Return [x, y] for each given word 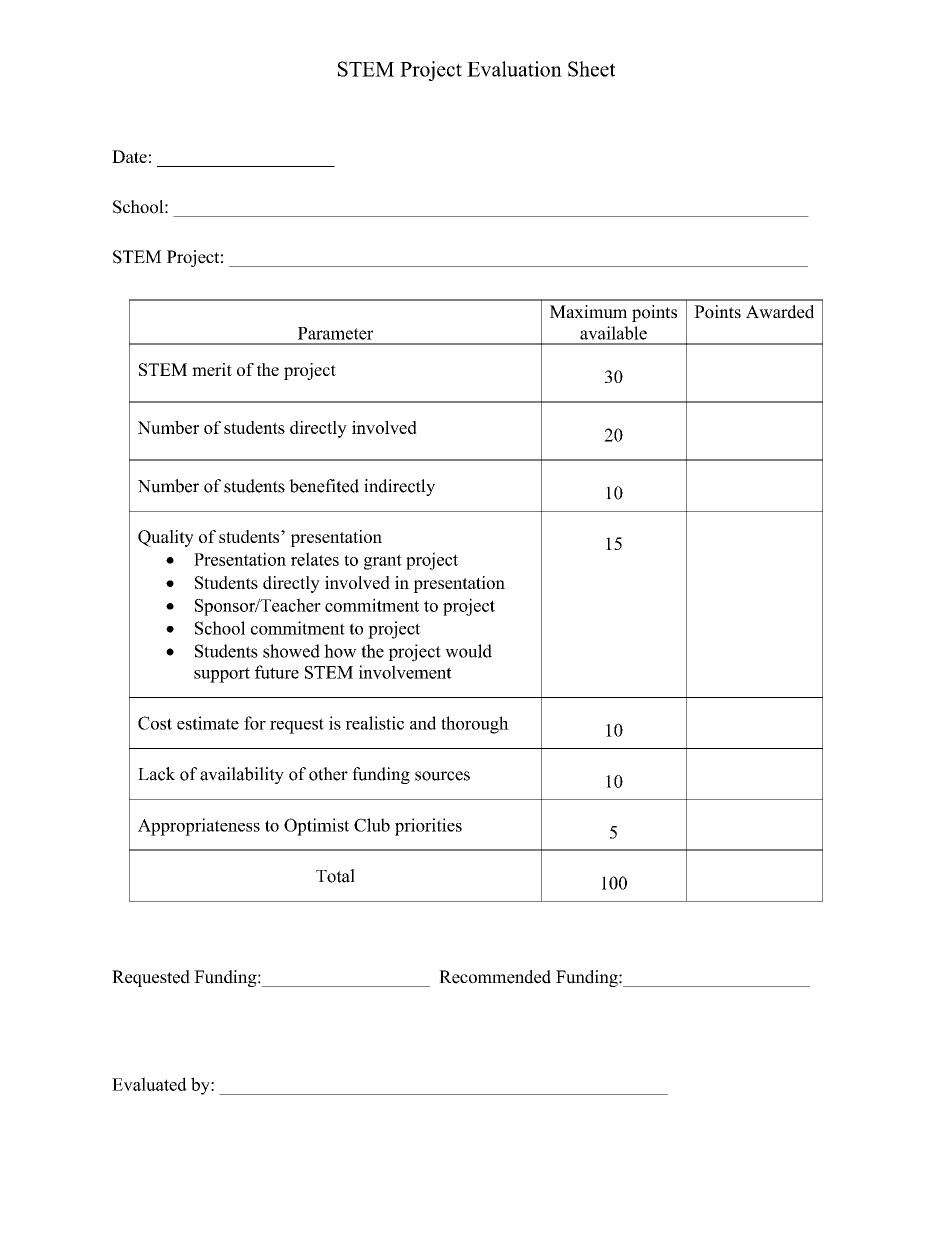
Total [335, 876]
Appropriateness [199, 827]
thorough [475, 725]
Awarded [780, 312]
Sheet [591, 69]
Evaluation [514, 69]
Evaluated [149, 1084]
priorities [428, 827]
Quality [166, 538]
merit [212, 369]
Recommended [495, 977]
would [468, 651]
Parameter [335, 333]
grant [383, 562]
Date [129, 156]
